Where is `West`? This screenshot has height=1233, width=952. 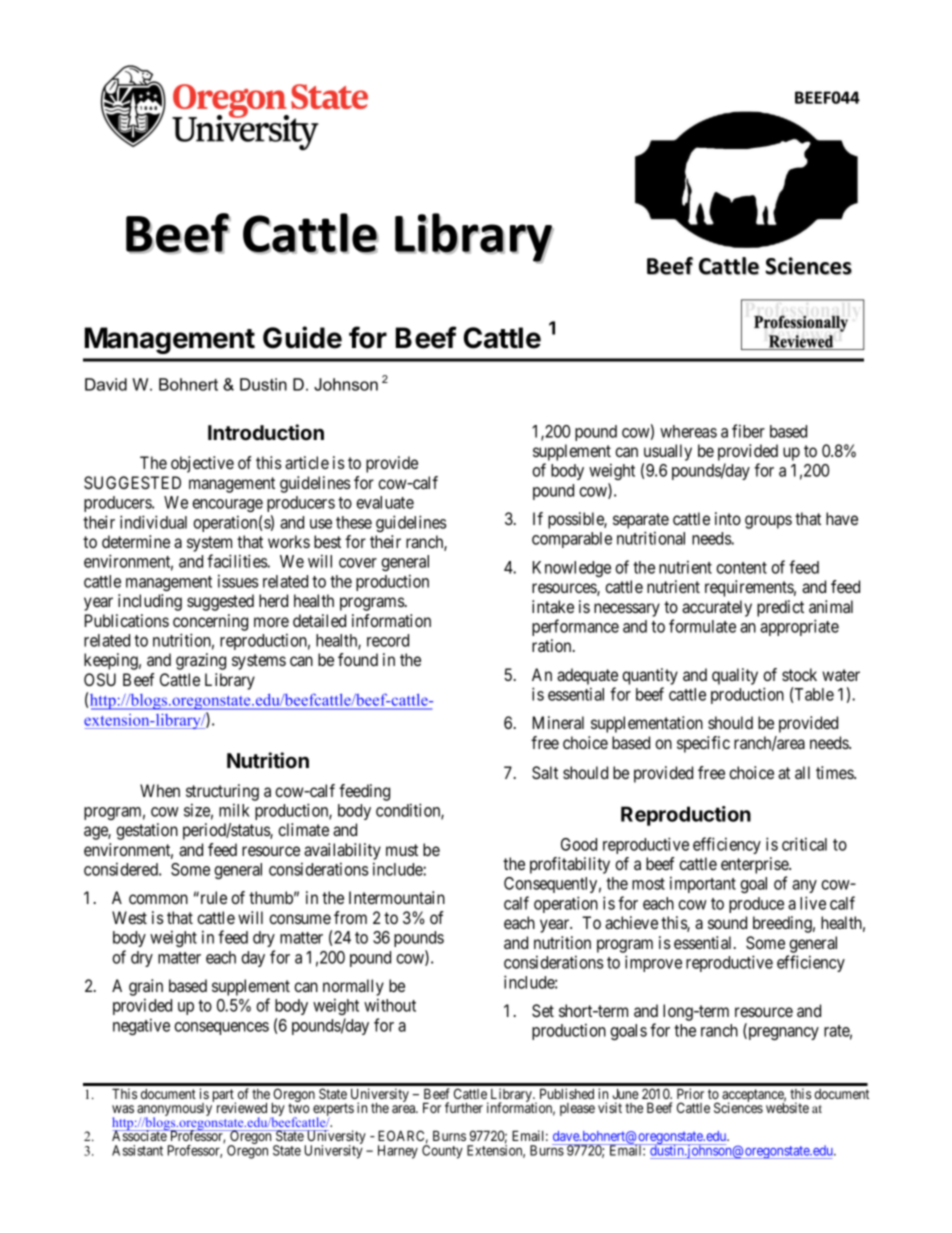 West is located at coordinates (129, 917).
